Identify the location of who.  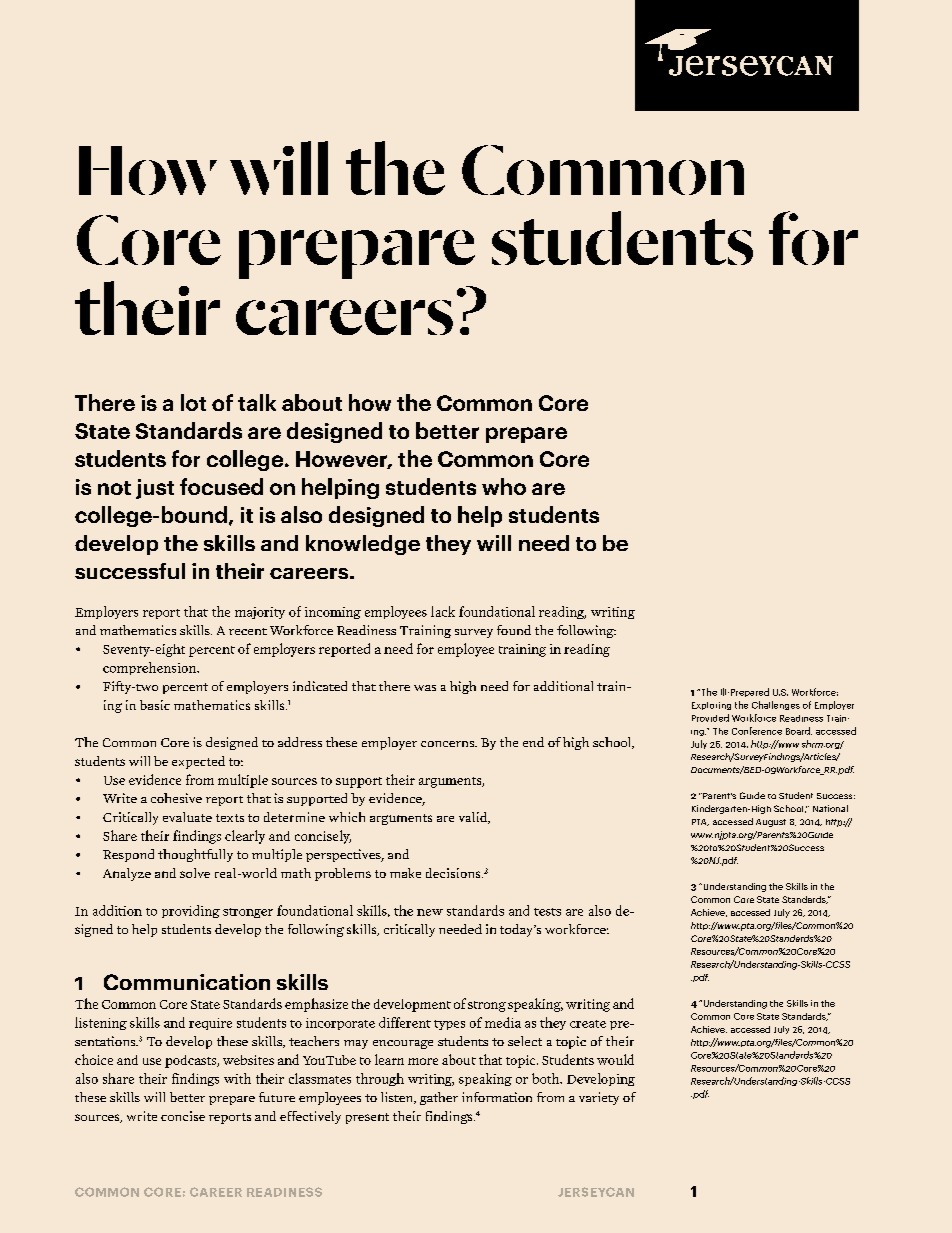
(504, 486).
